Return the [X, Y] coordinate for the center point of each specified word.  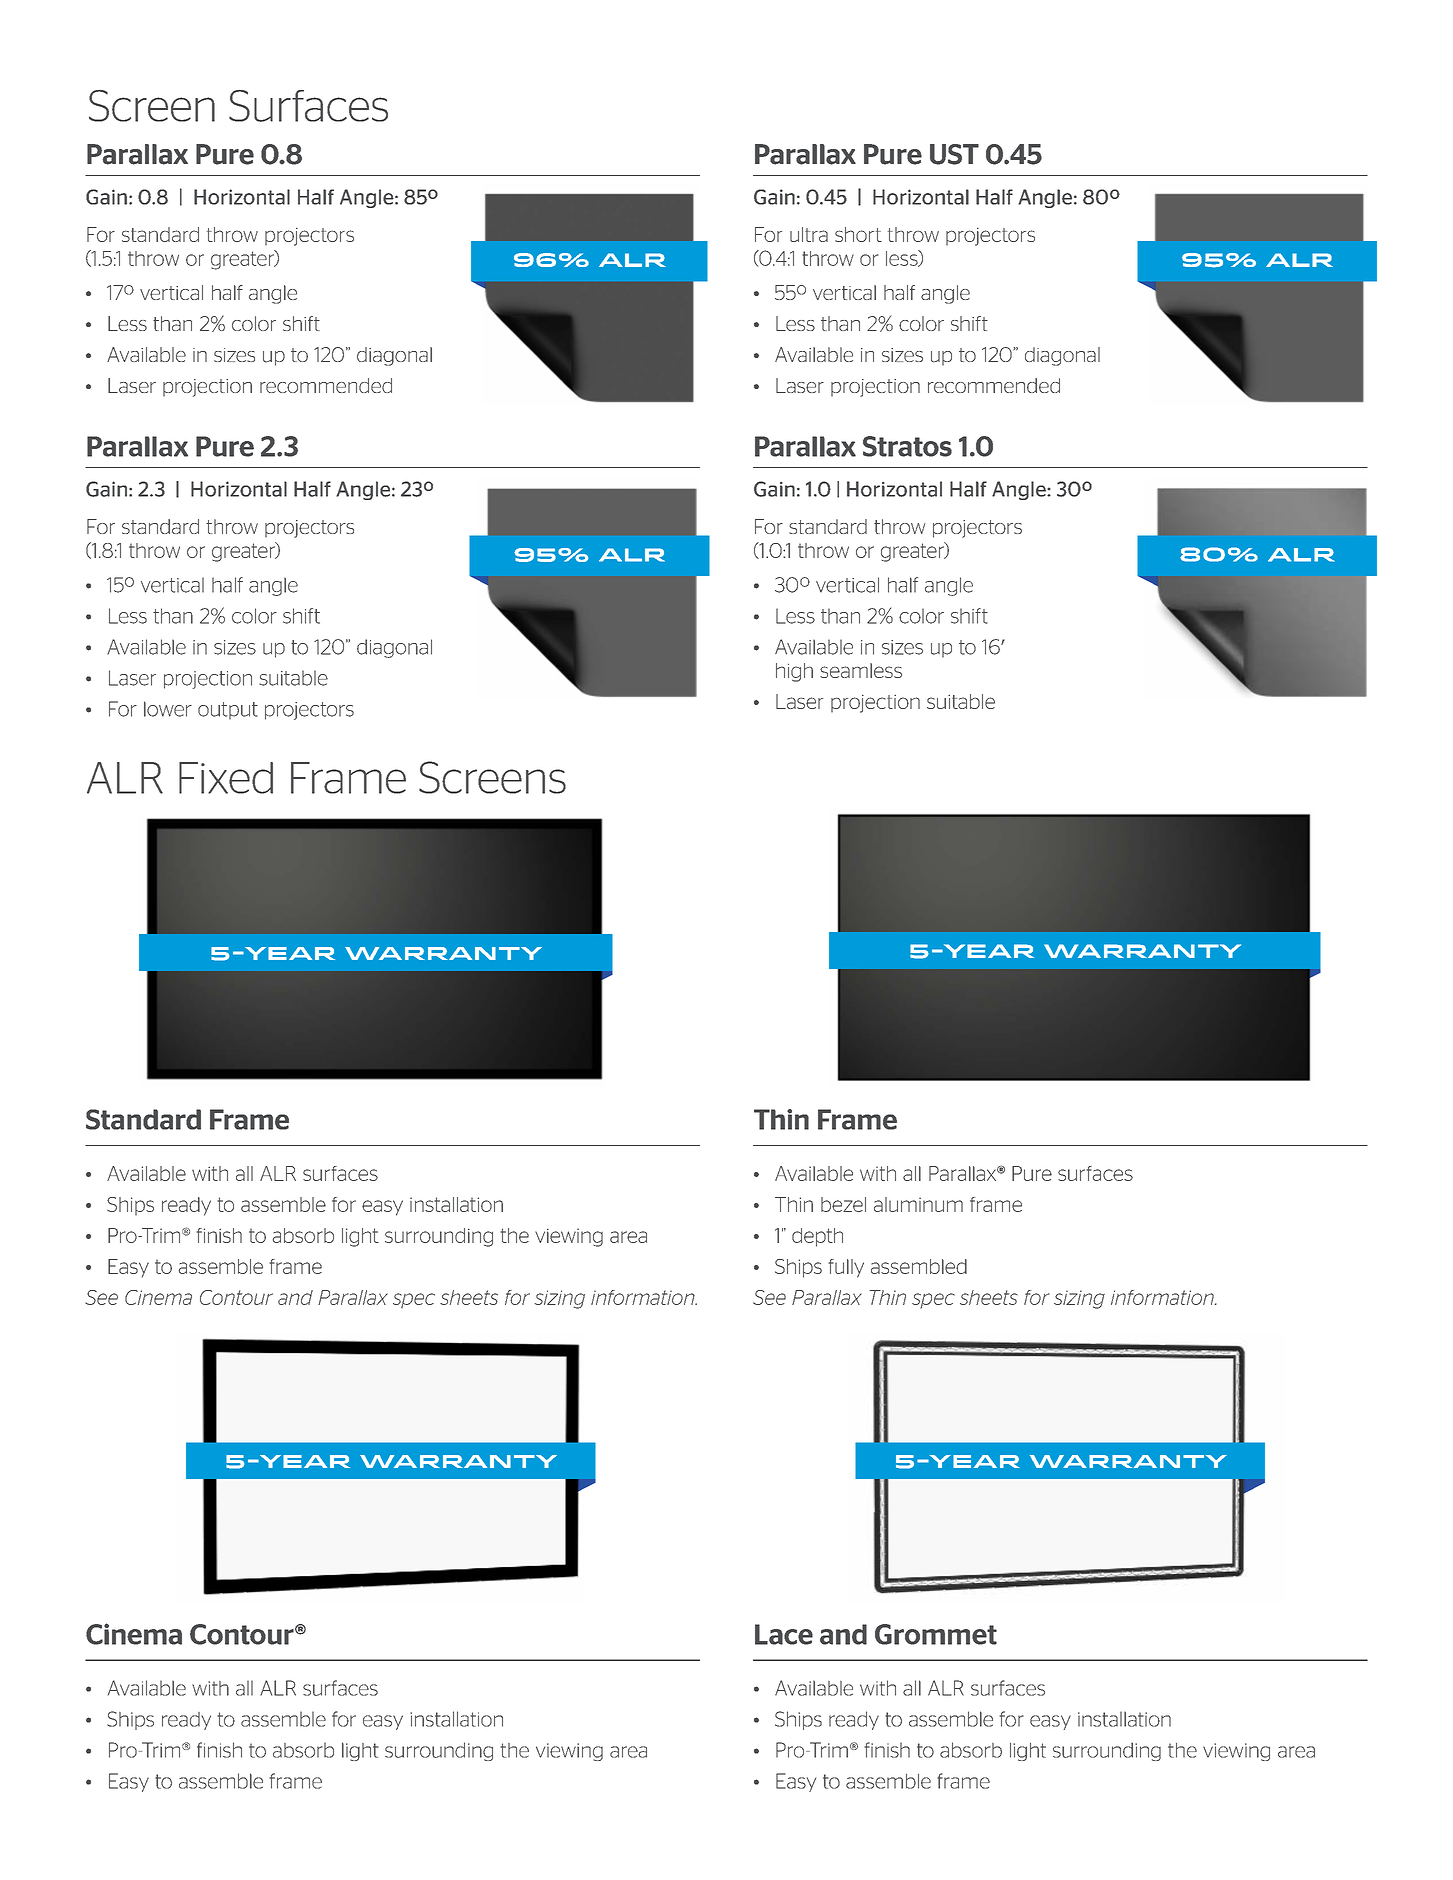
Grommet [936, 1634]
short [858, 234]
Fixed [226, 778]
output [228, 711]
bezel [843, 1204]
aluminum [918, 1204]
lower [168, 709]
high [794, 672]
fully [846, 1268]
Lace [784, 1634]
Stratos [907, 446]
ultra [809, 234]
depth [817, 1237]
